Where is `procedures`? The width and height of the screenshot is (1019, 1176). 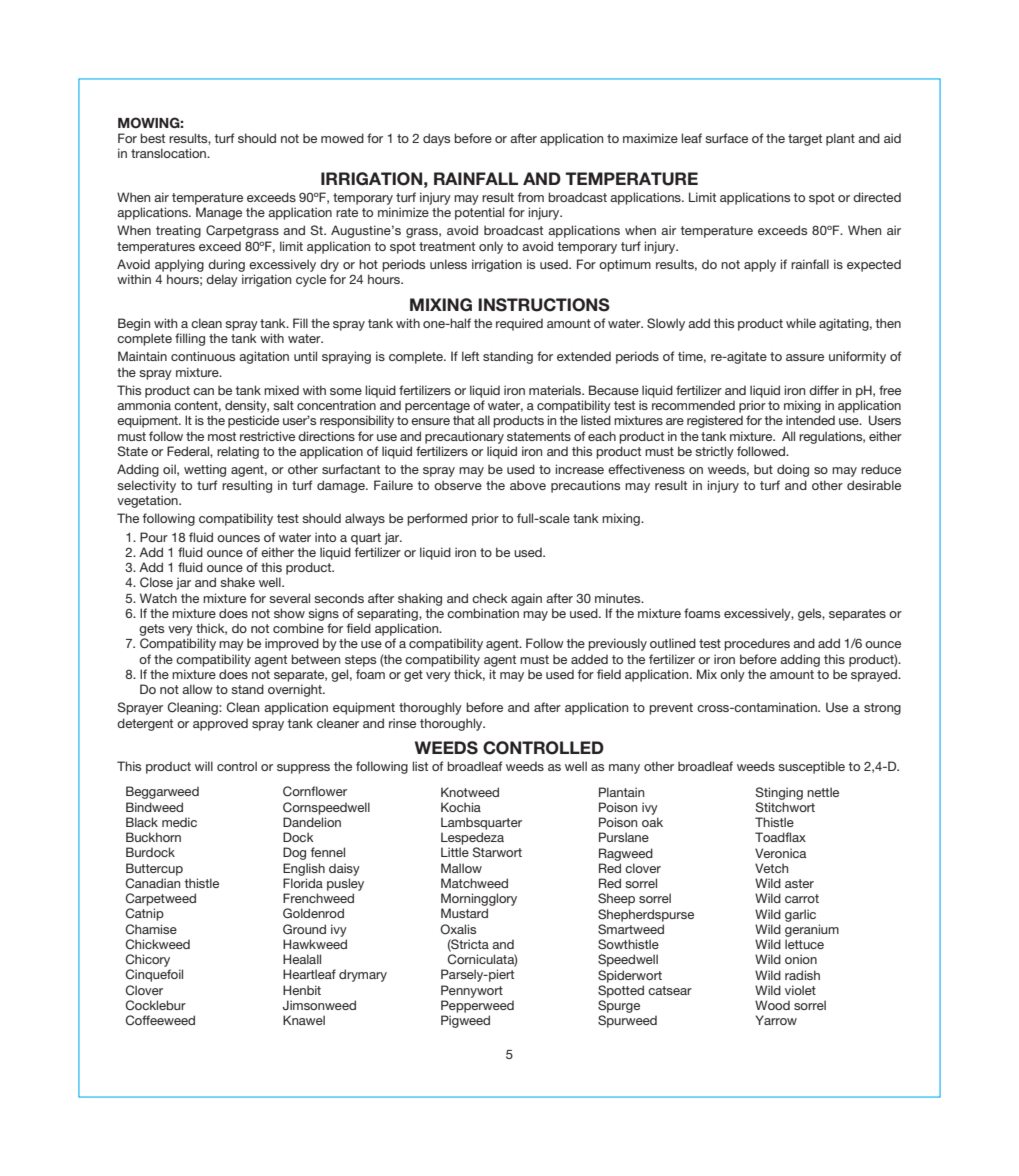 procedures is located at coordinates (757, 644).
